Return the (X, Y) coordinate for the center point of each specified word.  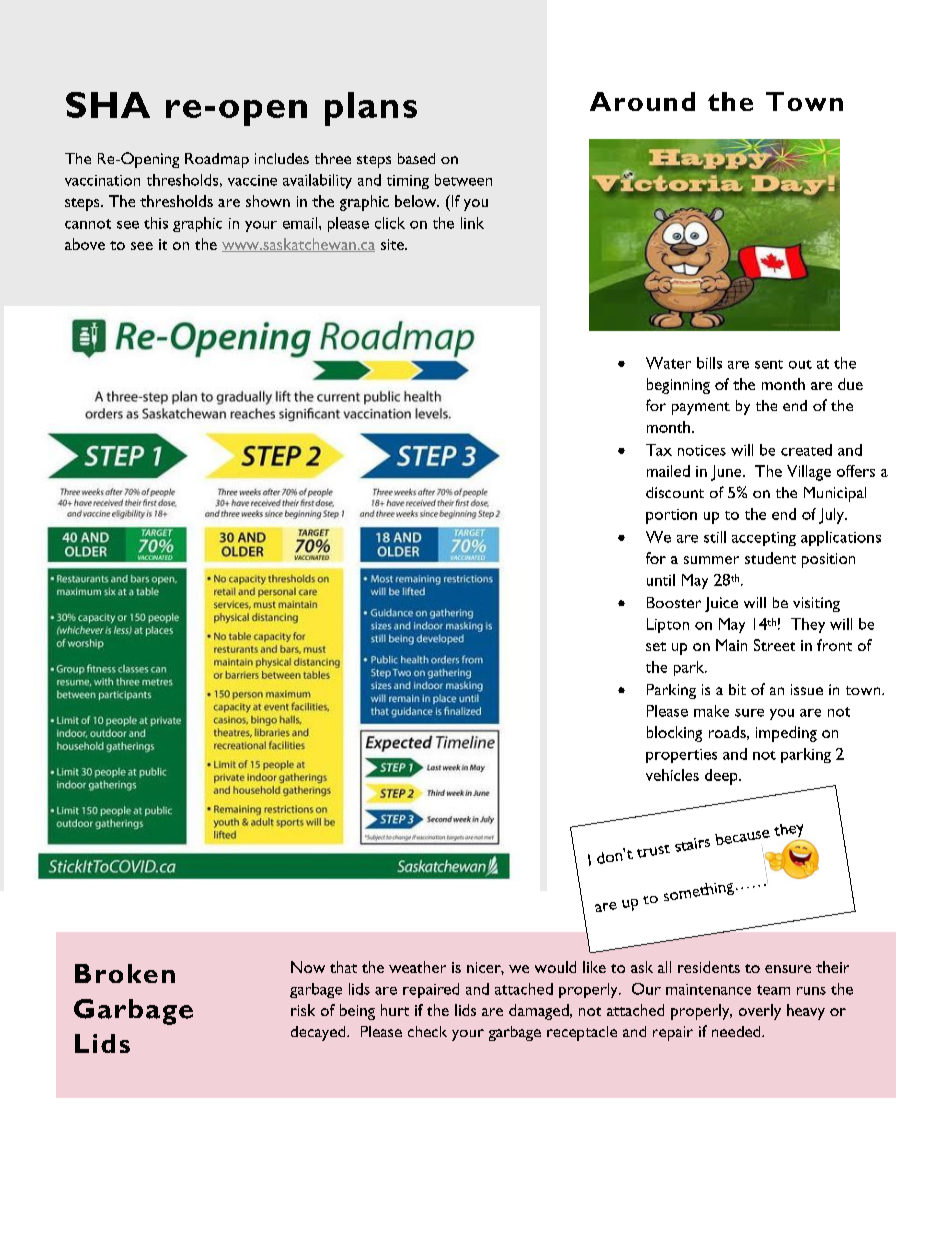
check (427, 1031)
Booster (674, 602)
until (661, 580)
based (416, 158)
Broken (125, 973)
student (770, 558)
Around (642, 101)
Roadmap (217, 160)
